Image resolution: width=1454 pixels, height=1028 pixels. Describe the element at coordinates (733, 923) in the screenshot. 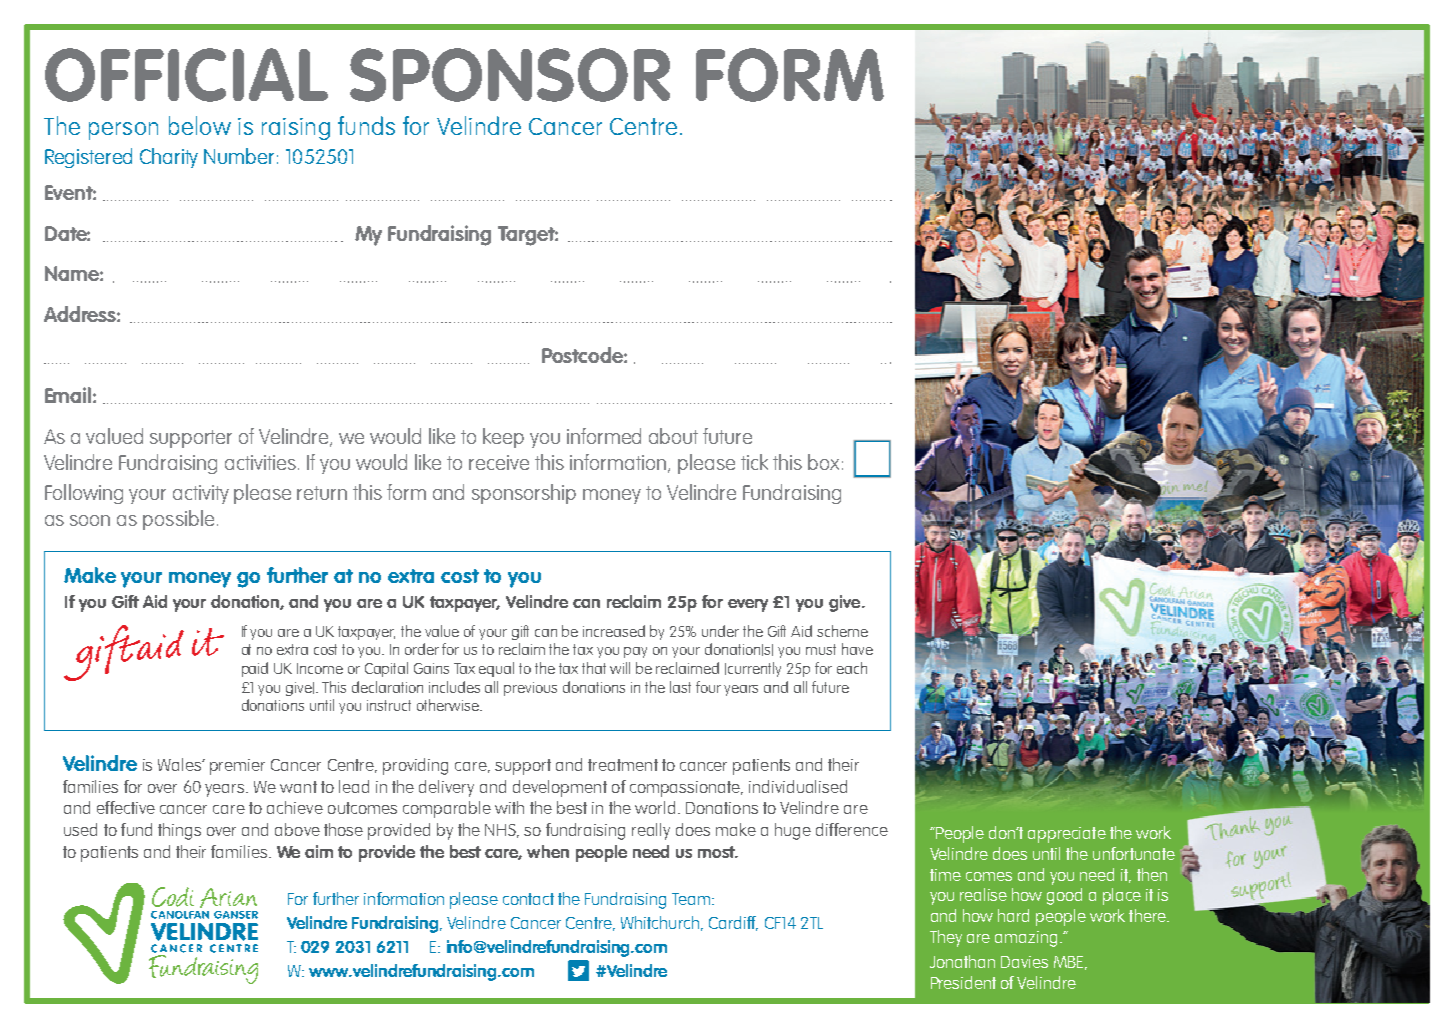

I see `Cardiff` at that location.
